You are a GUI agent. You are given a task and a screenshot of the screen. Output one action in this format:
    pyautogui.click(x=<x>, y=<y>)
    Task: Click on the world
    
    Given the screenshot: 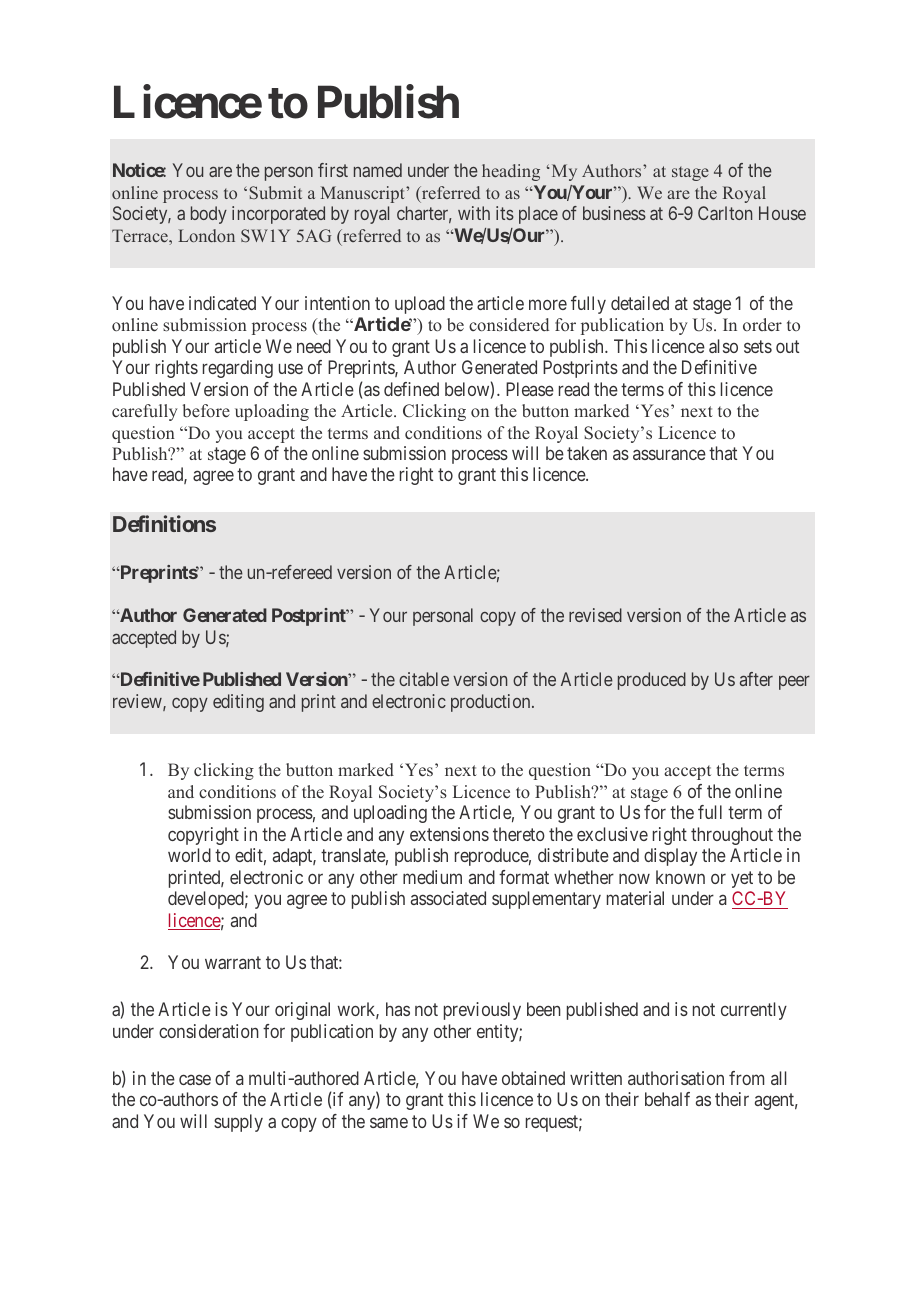 What is the action you would take?
    pyautogui.click(x=189, y=855)
